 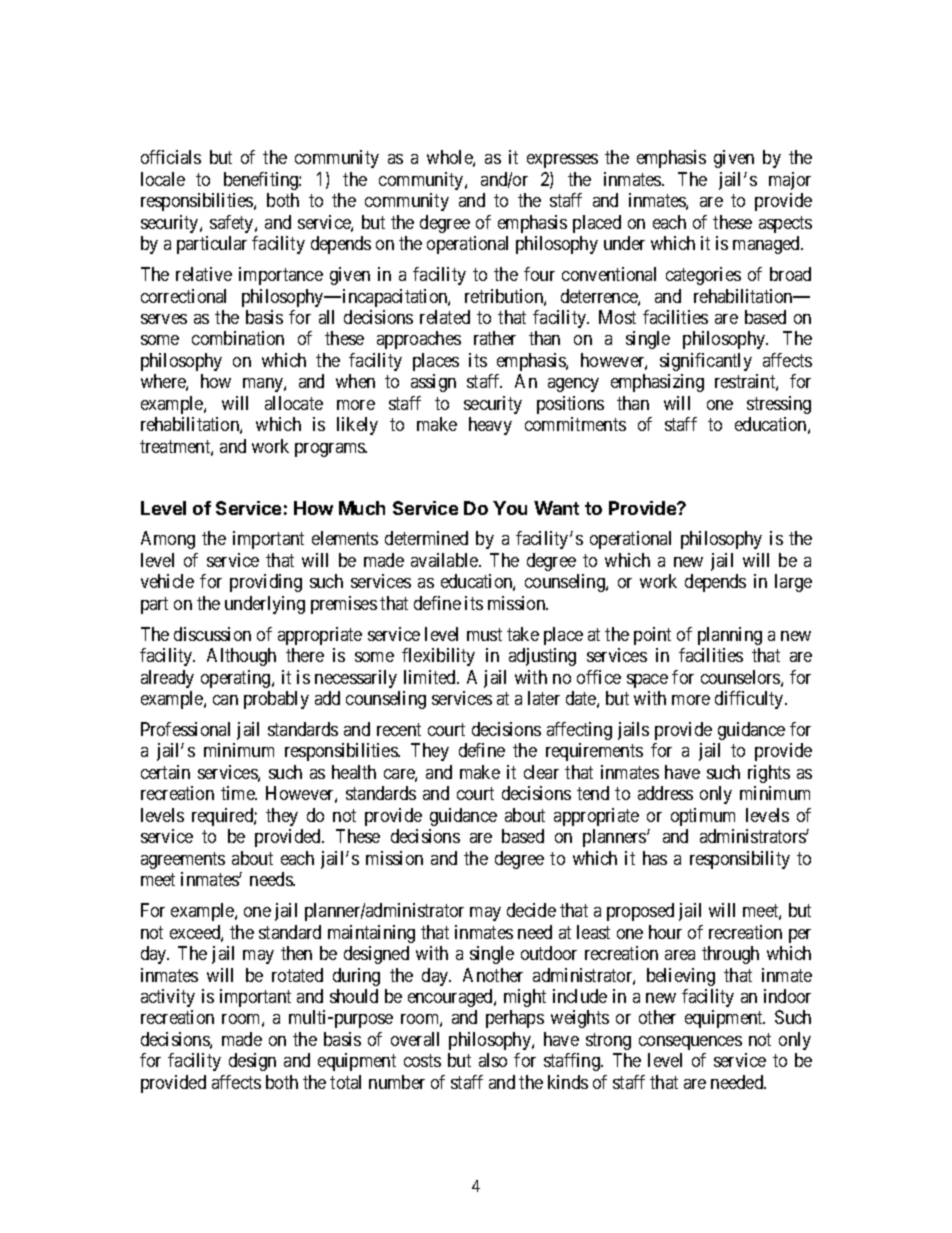 I want to click on major, so click(x=790, y=181).
